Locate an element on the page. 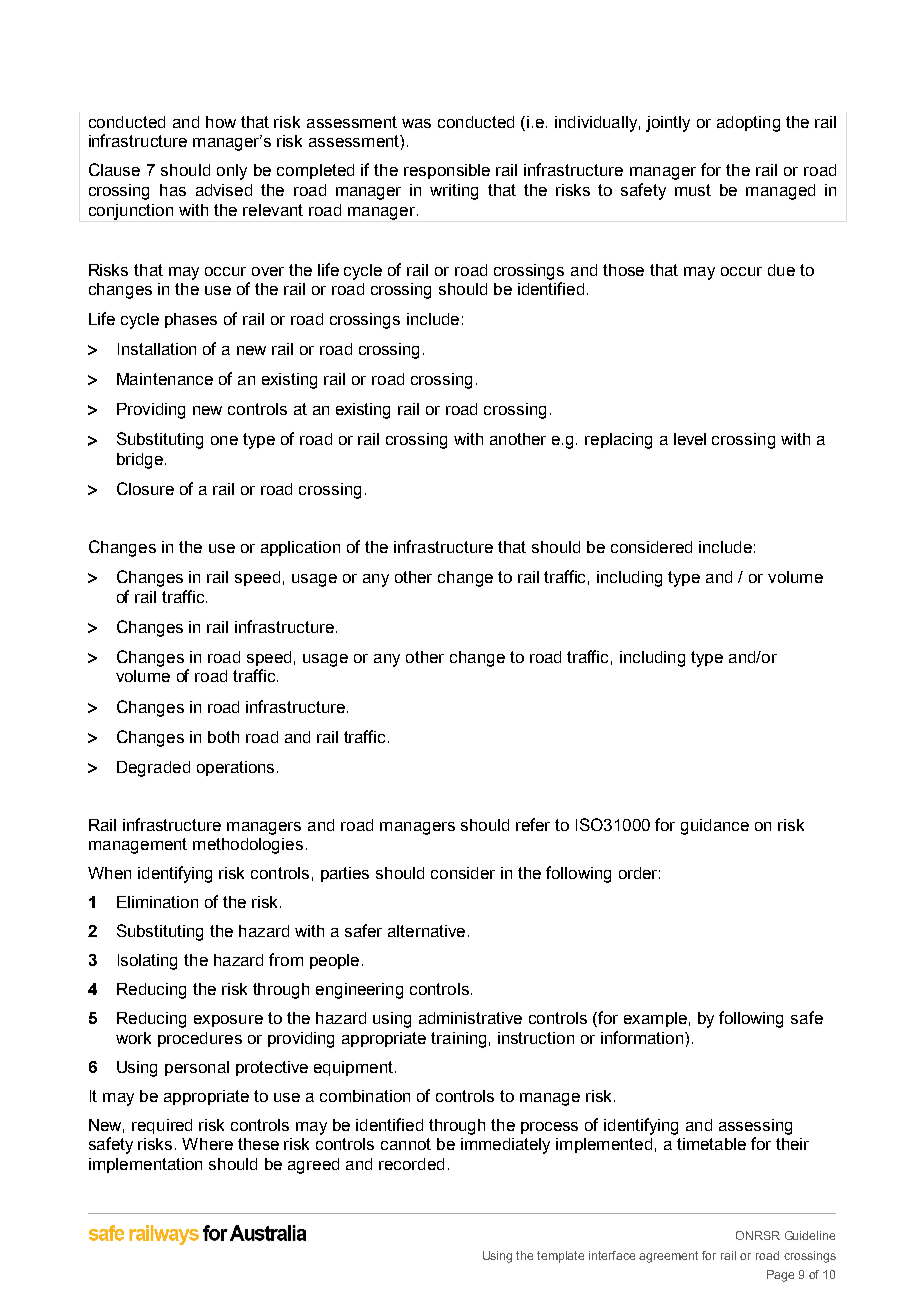 The width and height of the image is (924, 1308). both is located at coordinates (223, 737).
